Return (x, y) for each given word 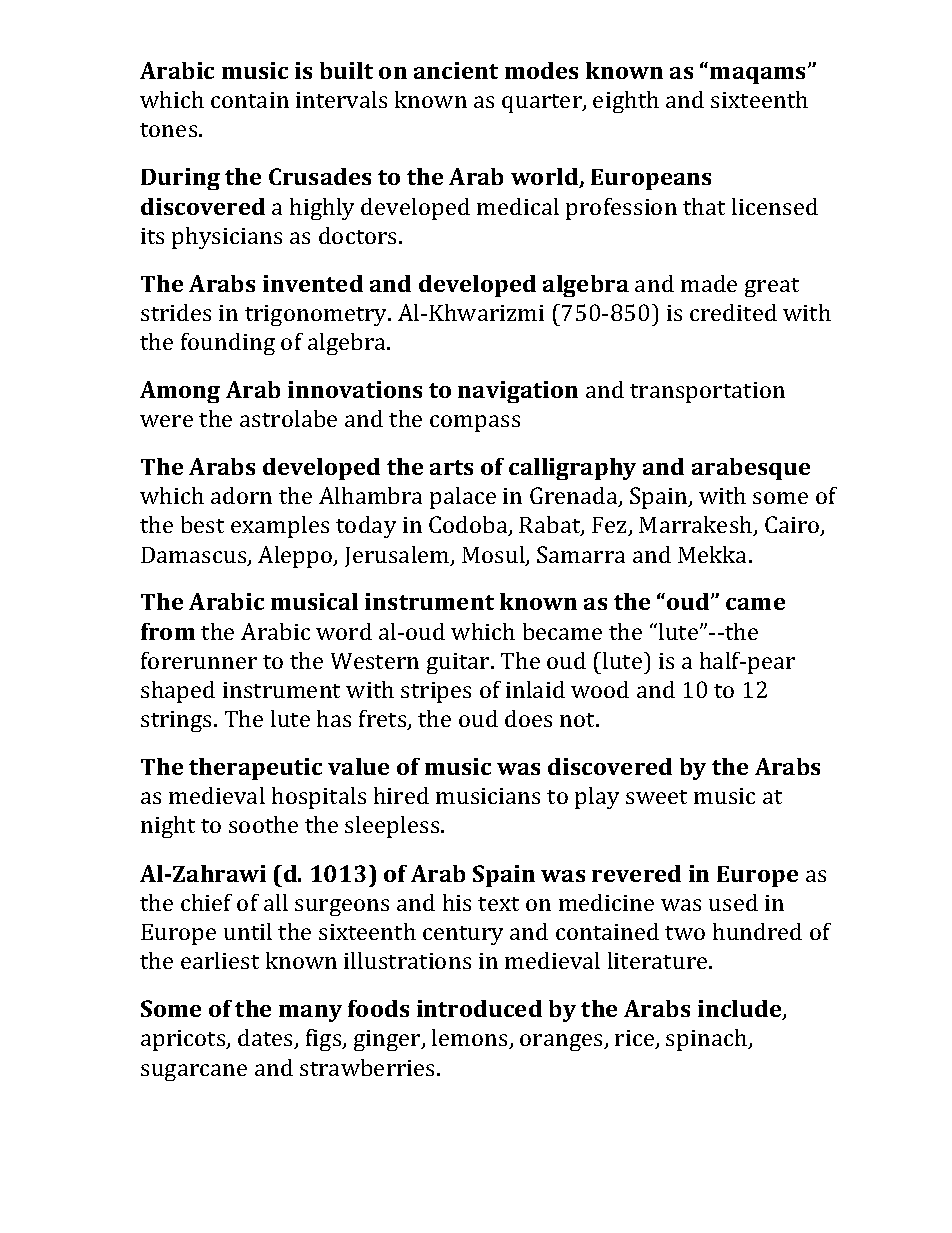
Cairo (793, 526)
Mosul (494, 556)
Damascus (195, 556)
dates (267, 1039)
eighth (626, 102)
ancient (456, 70)
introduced (479, 1008)
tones (170, 130)
